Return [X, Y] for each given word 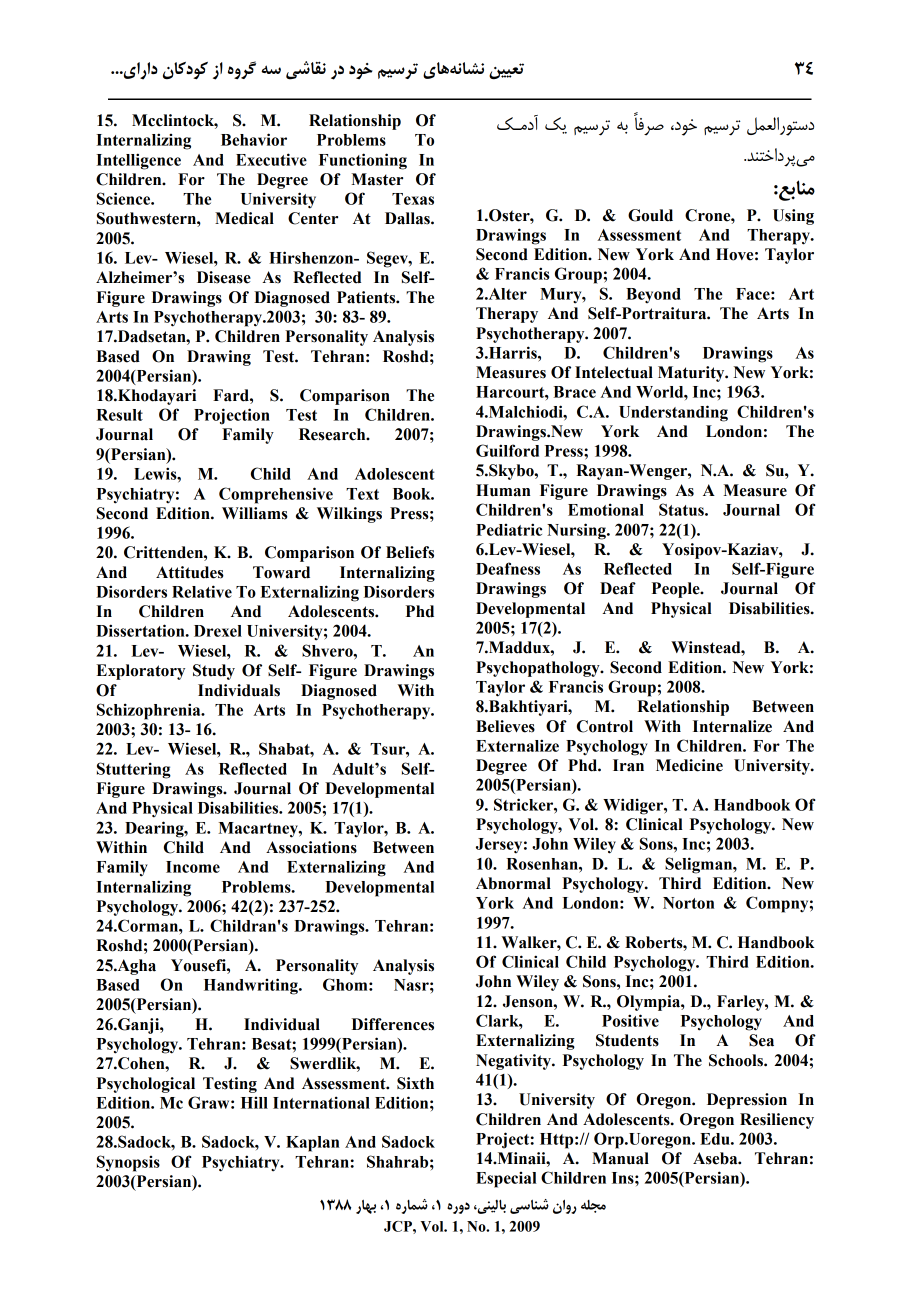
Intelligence [139, 161]
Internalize [732, 726]
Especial [506, 1180]
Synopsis [128, 1163]
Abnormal [513, 883]
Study [214, 672]
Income [193, 867]
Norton [688, 903]
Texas [413, 199]
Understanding [673, 413]
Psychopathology [539, 669]
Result [119, 415]
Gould [650, 215]
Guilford [507, 450]
